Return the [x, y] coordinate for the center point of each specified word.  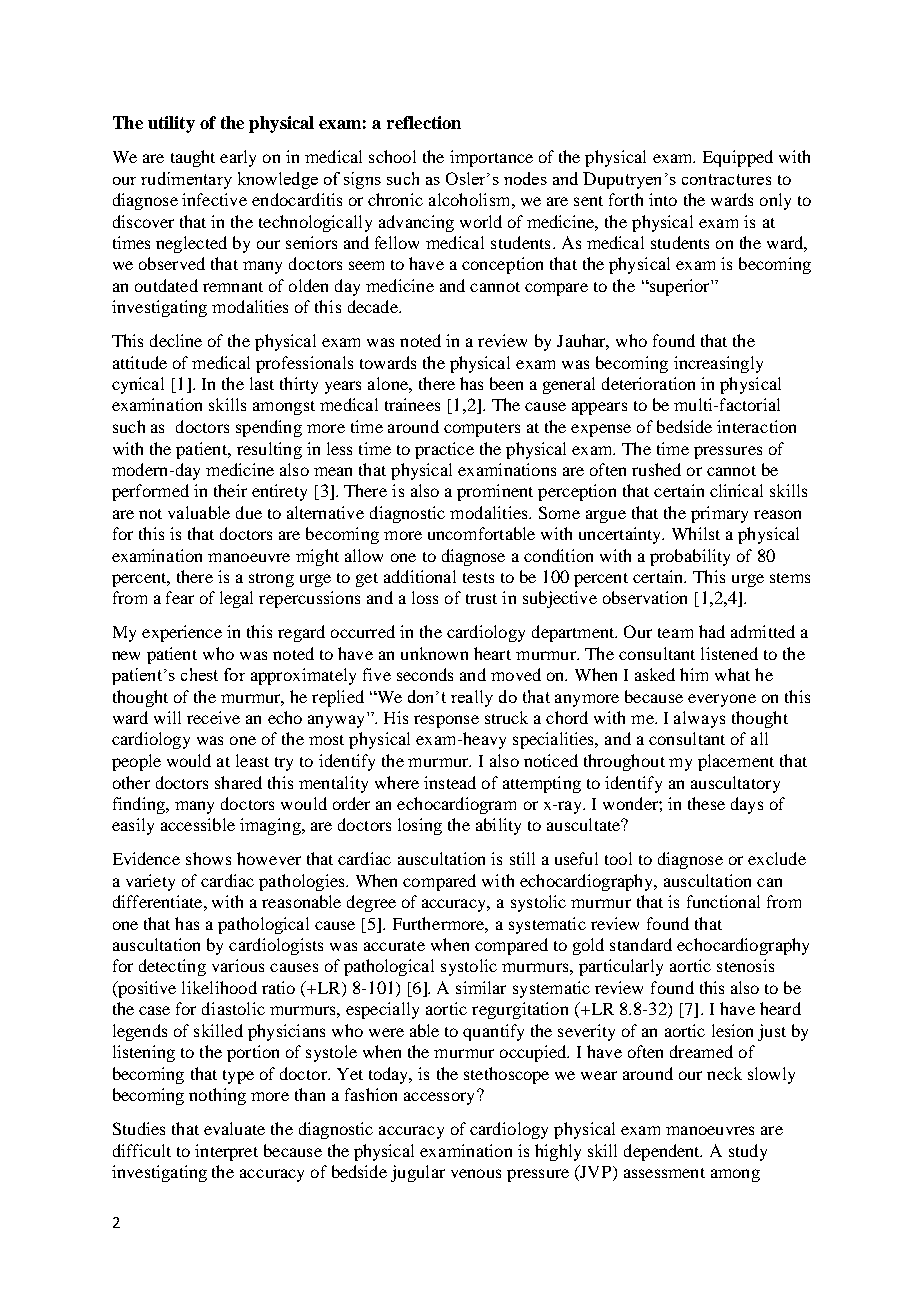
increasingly [718, 364]
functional [723, 901]
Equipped [738, 158]
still [522, 858]
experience [182, 633]
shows [208, 858]
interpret [226, 1152]
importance [491, 158]
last [262, 383]
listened [729, 653]
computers [482, 430]
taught [193, 158]
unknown [434, 653]
